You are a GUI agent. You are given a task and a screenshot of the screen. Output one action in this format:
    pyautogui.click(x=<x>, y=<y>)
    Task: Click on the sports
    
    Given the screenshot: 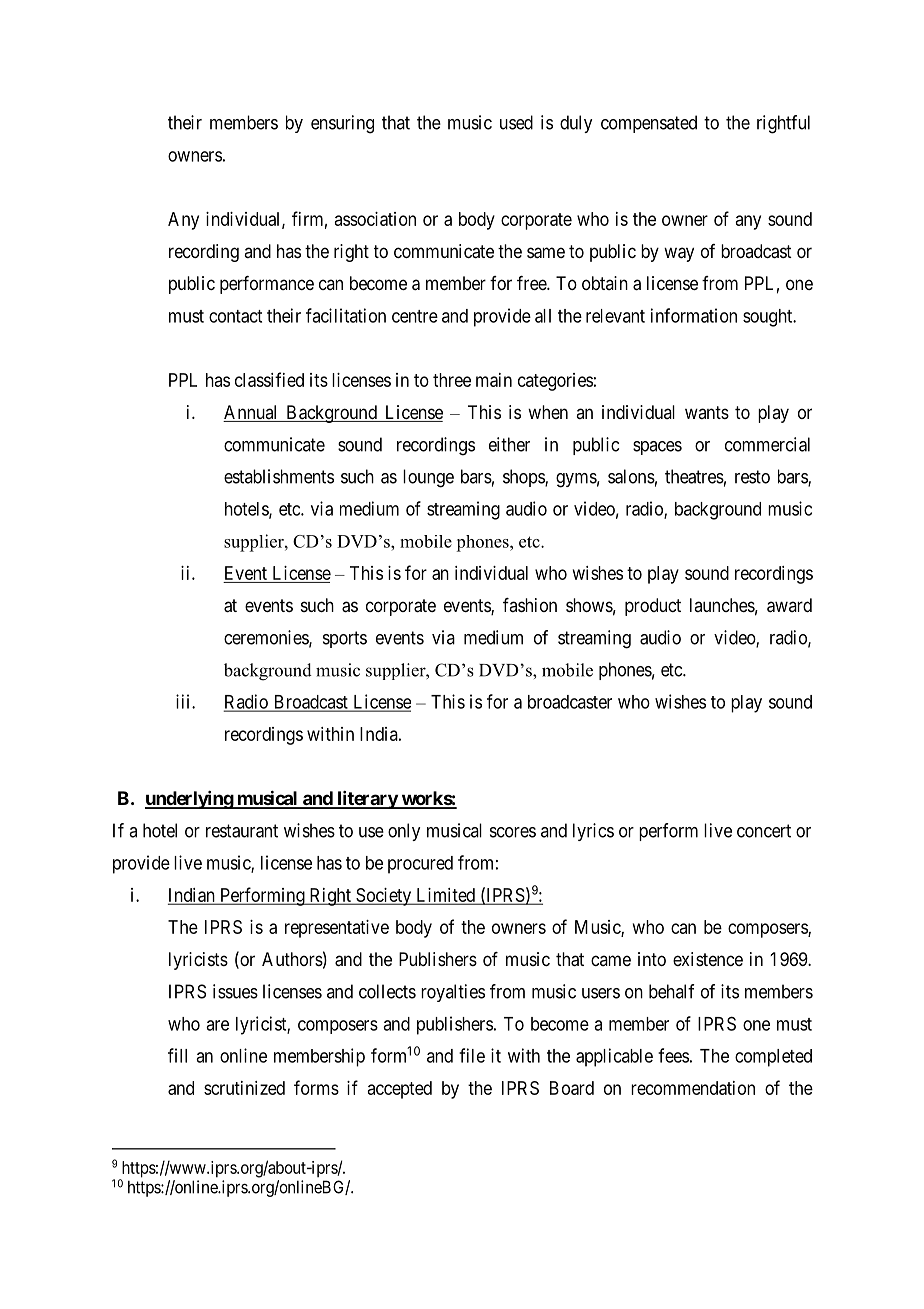 What is the action you would take?
    pyautogui.click(x=345, y=639)
